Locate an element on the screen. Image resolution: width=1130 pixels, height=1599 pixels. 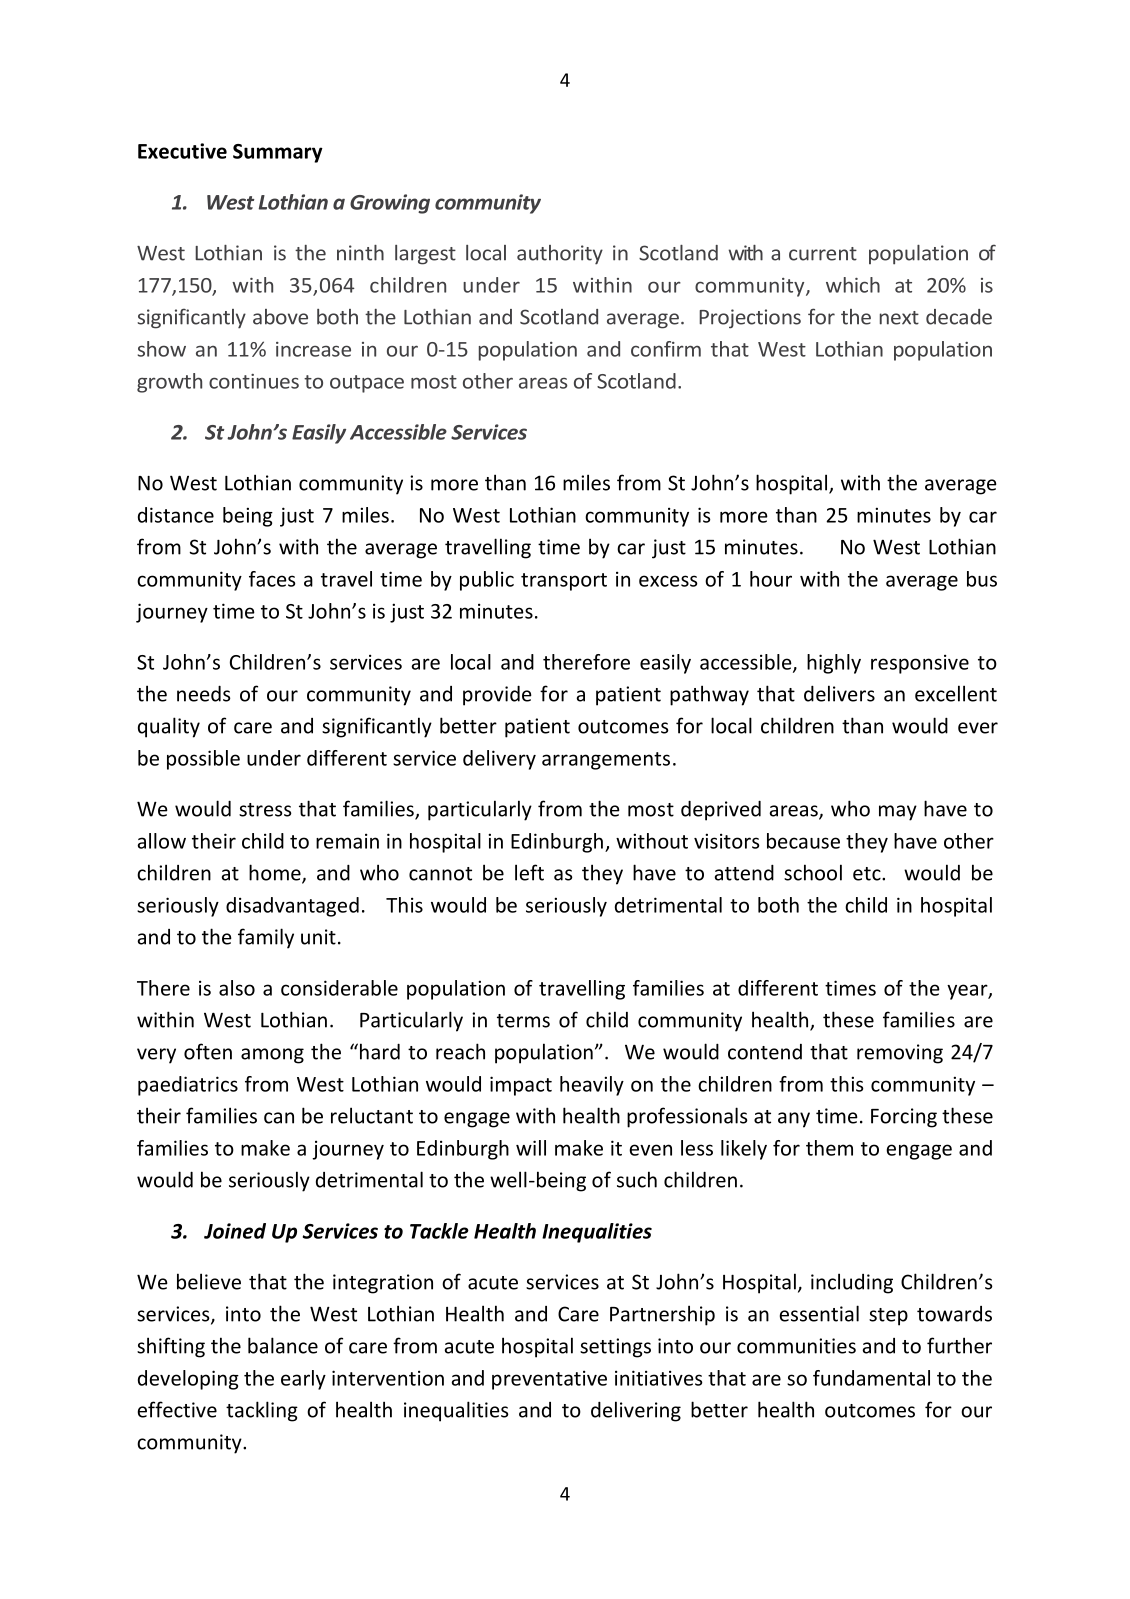
left is located at coordinates (529, 872).
